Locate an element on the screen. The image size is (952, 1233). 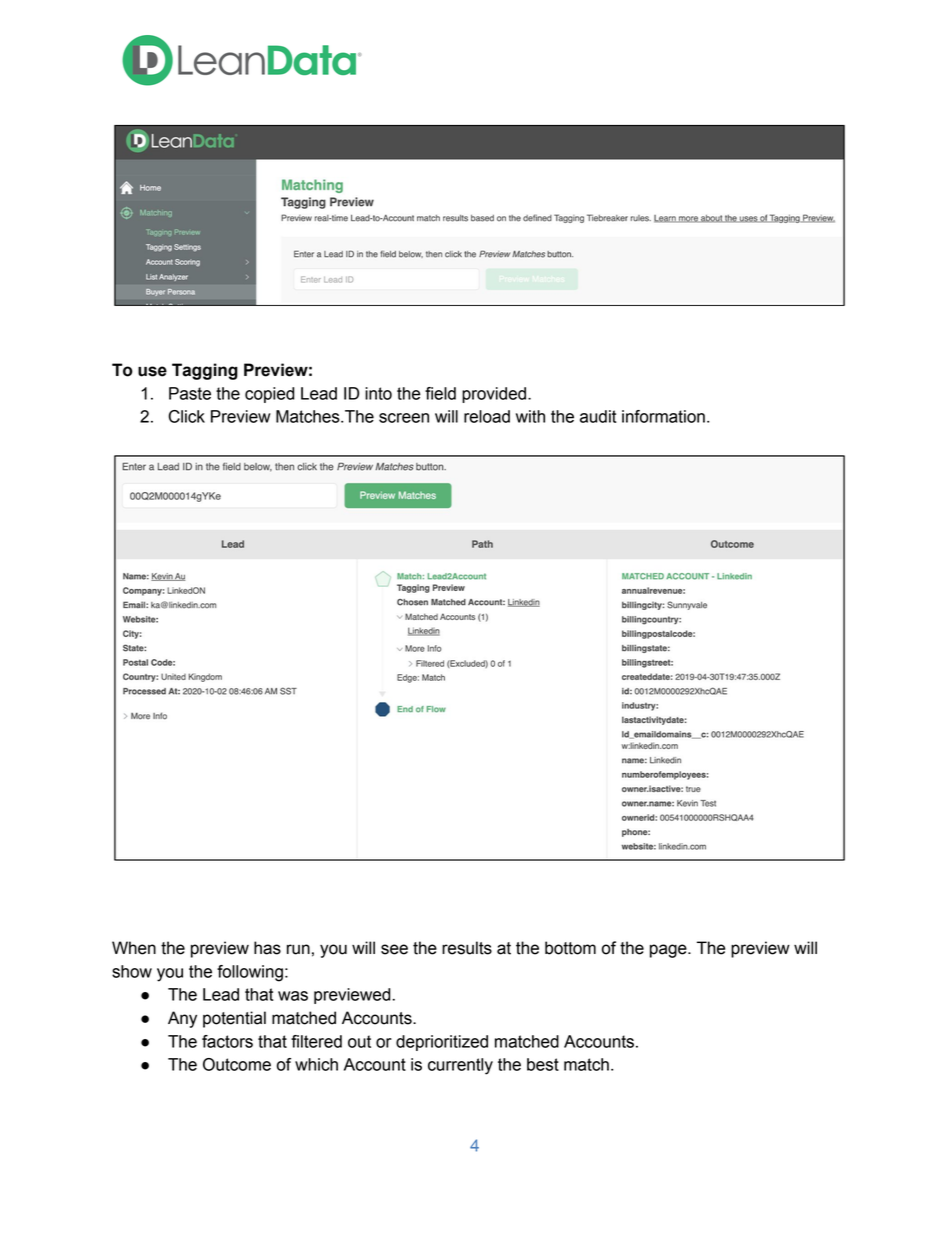
currently is located at coordinates (460, 1066).
